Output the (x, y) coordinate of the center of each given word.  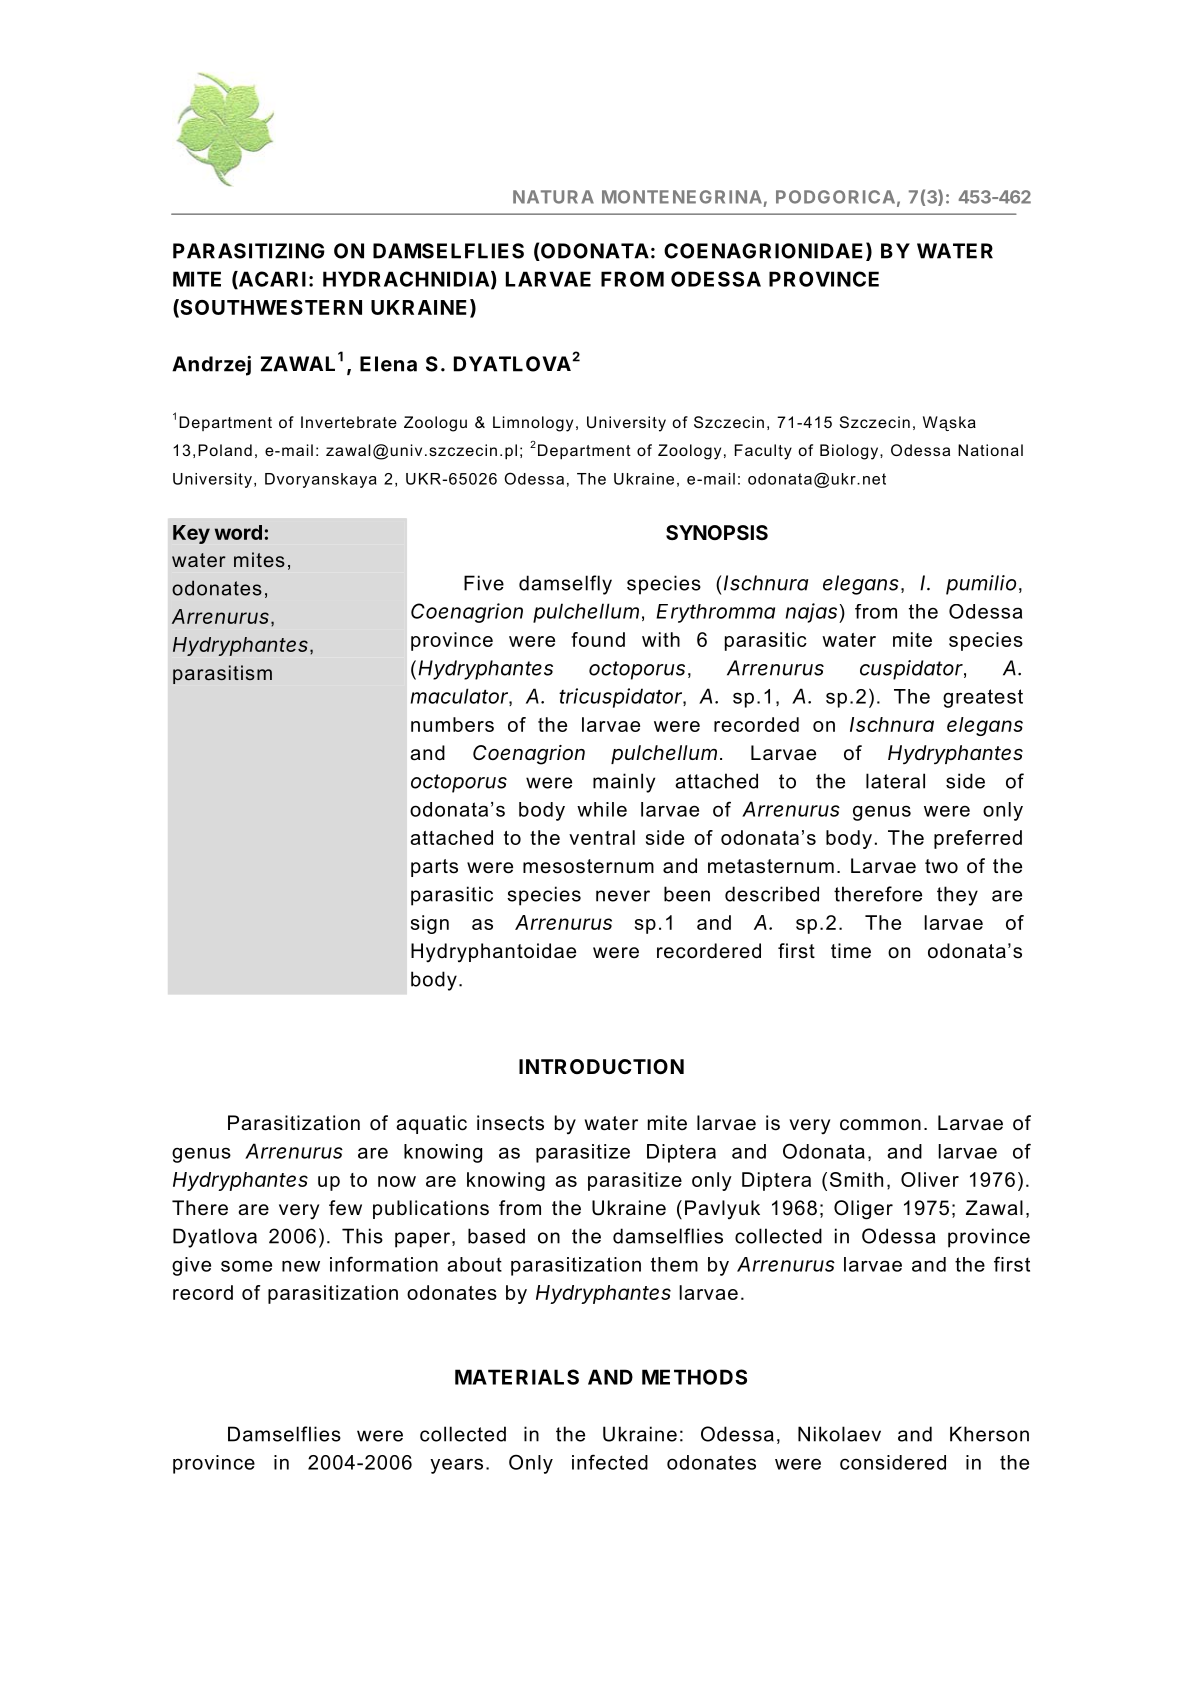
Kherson (989, 1434)
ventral (602, 837)
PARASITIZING (249, 251)
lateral (895, 781)
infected (610, 1462)
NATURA (553, 197)
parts (434, 868)
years (456, 1466)
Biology (850, 452)
